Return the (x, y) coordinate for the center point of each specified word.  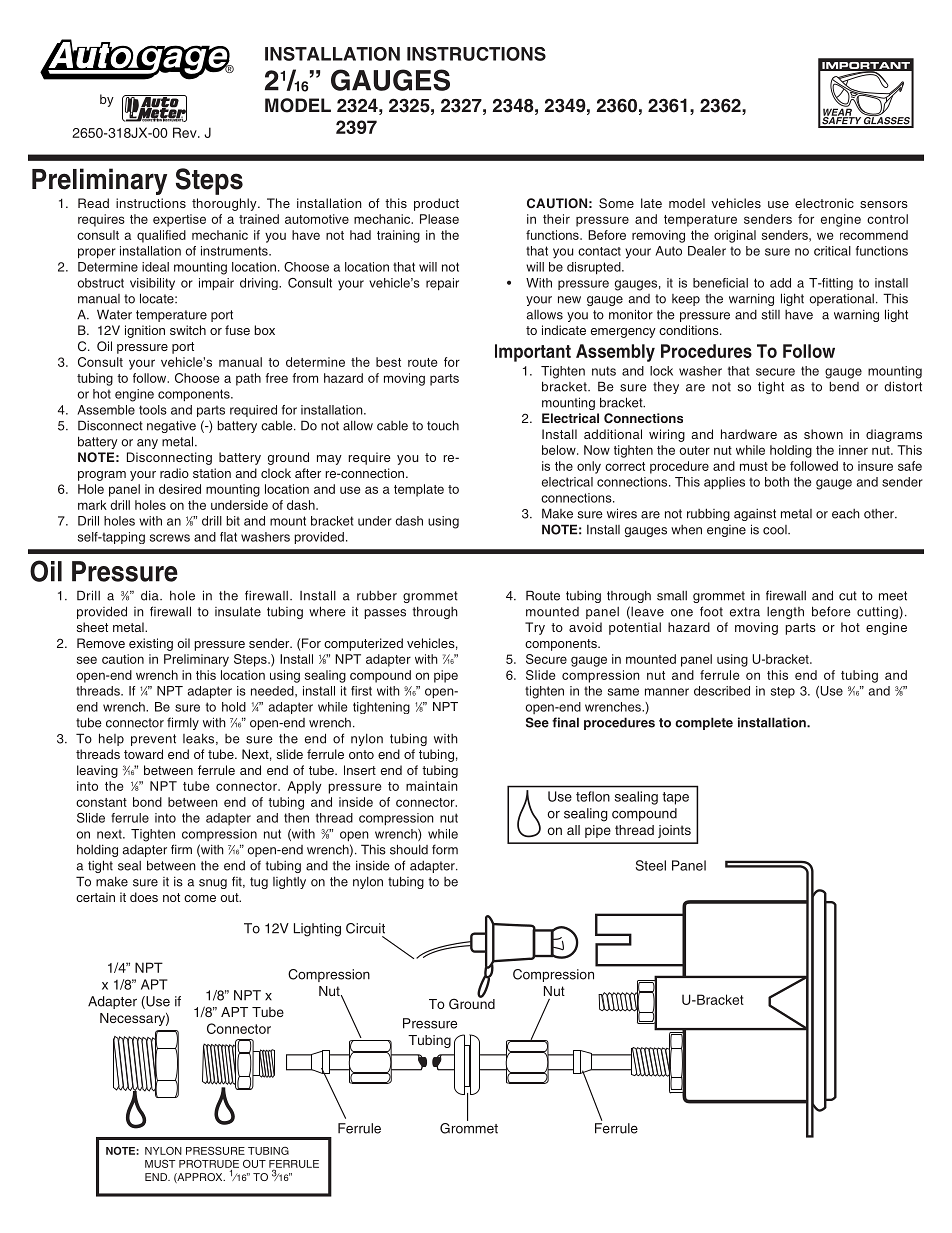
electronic (824, 203)
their (556, 219)
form (445, 849)
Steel (651, 865)
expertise (179, 220)
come (200, 898)
